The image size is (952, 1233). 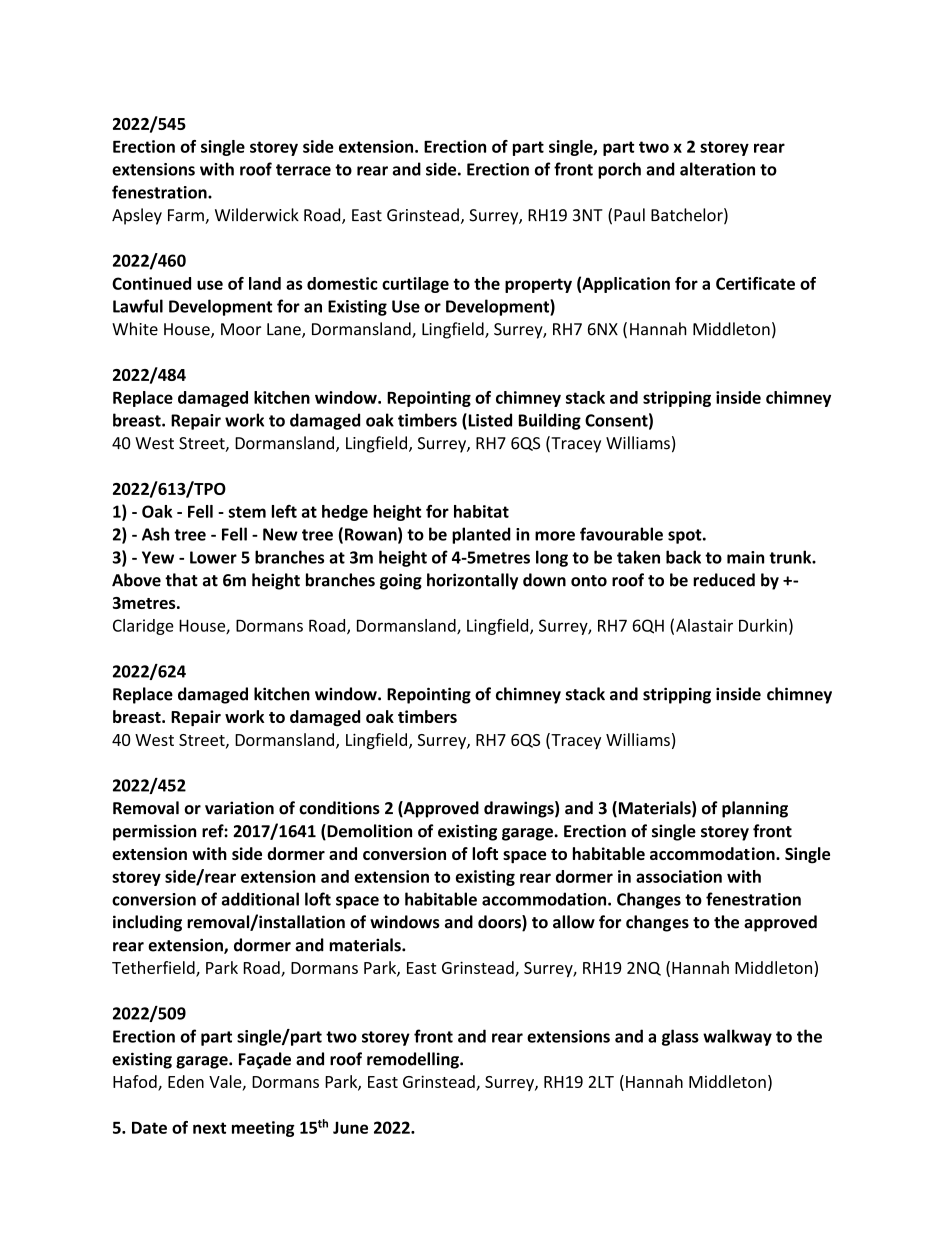 What do you see at coordinates (239, 808) in the screenshot?
I see `variation` at bounding box center [239, 808].
